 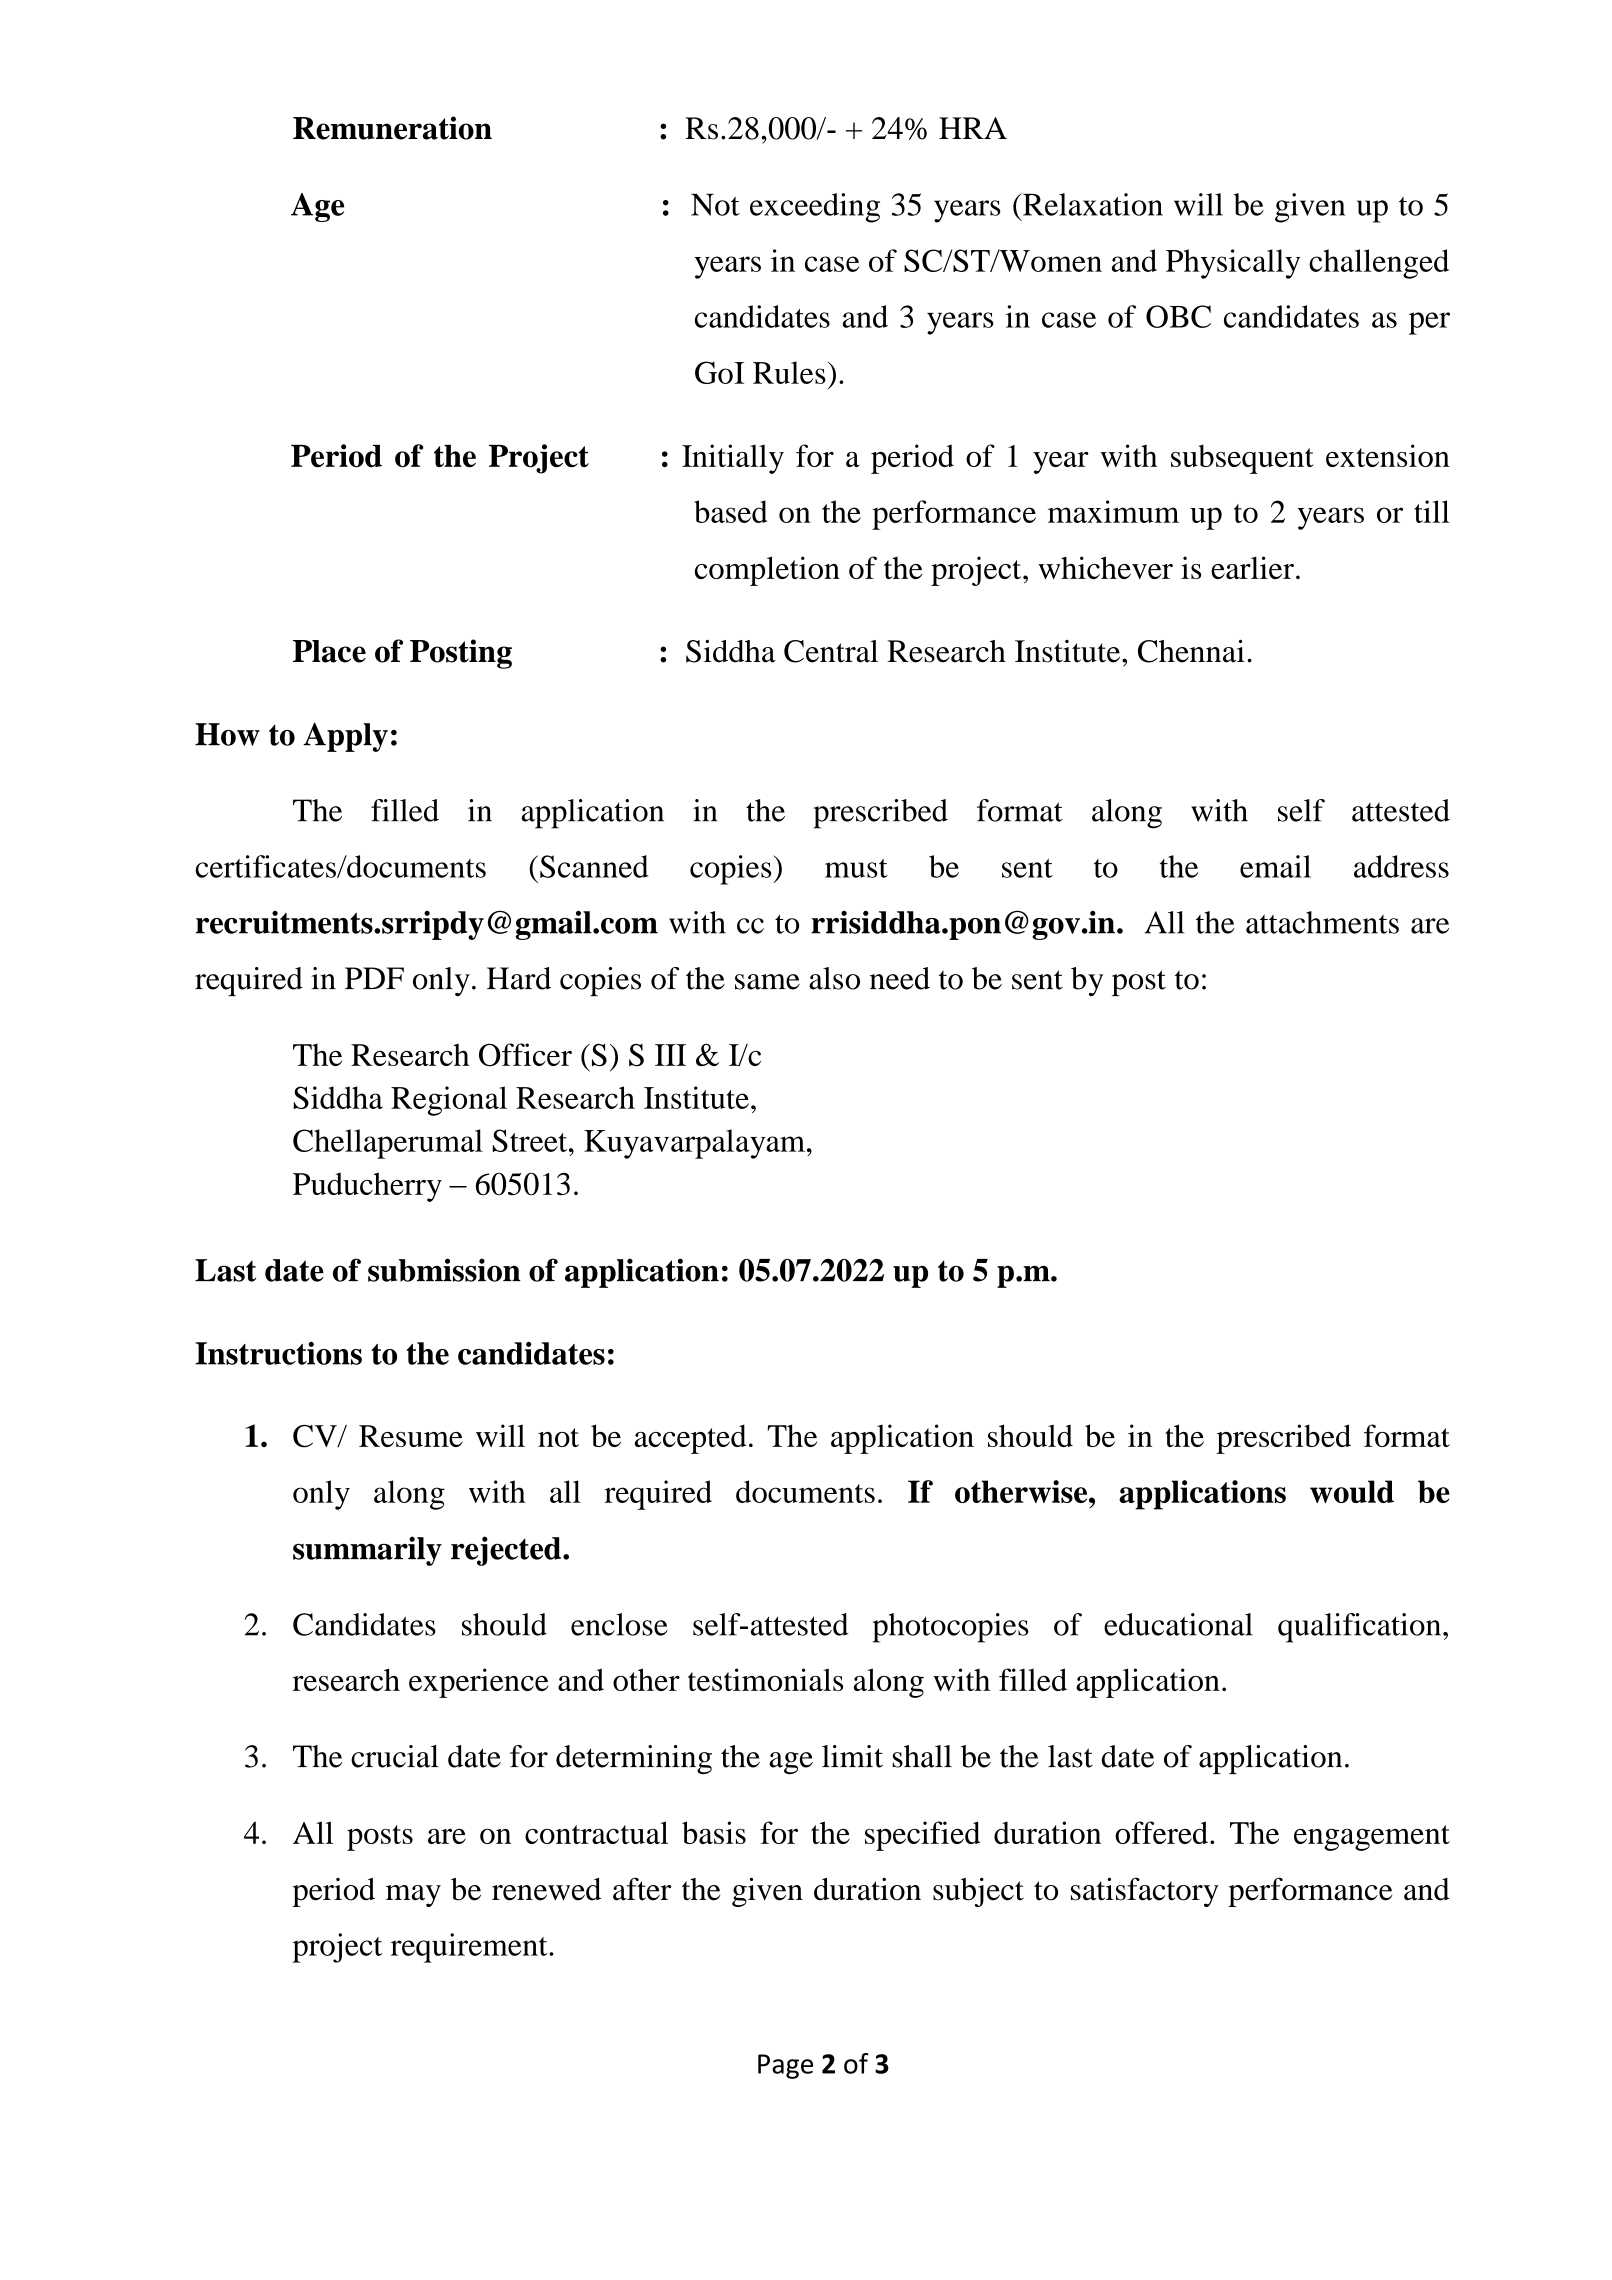 I want to click on Resume, so click(x=411, y=1436).
